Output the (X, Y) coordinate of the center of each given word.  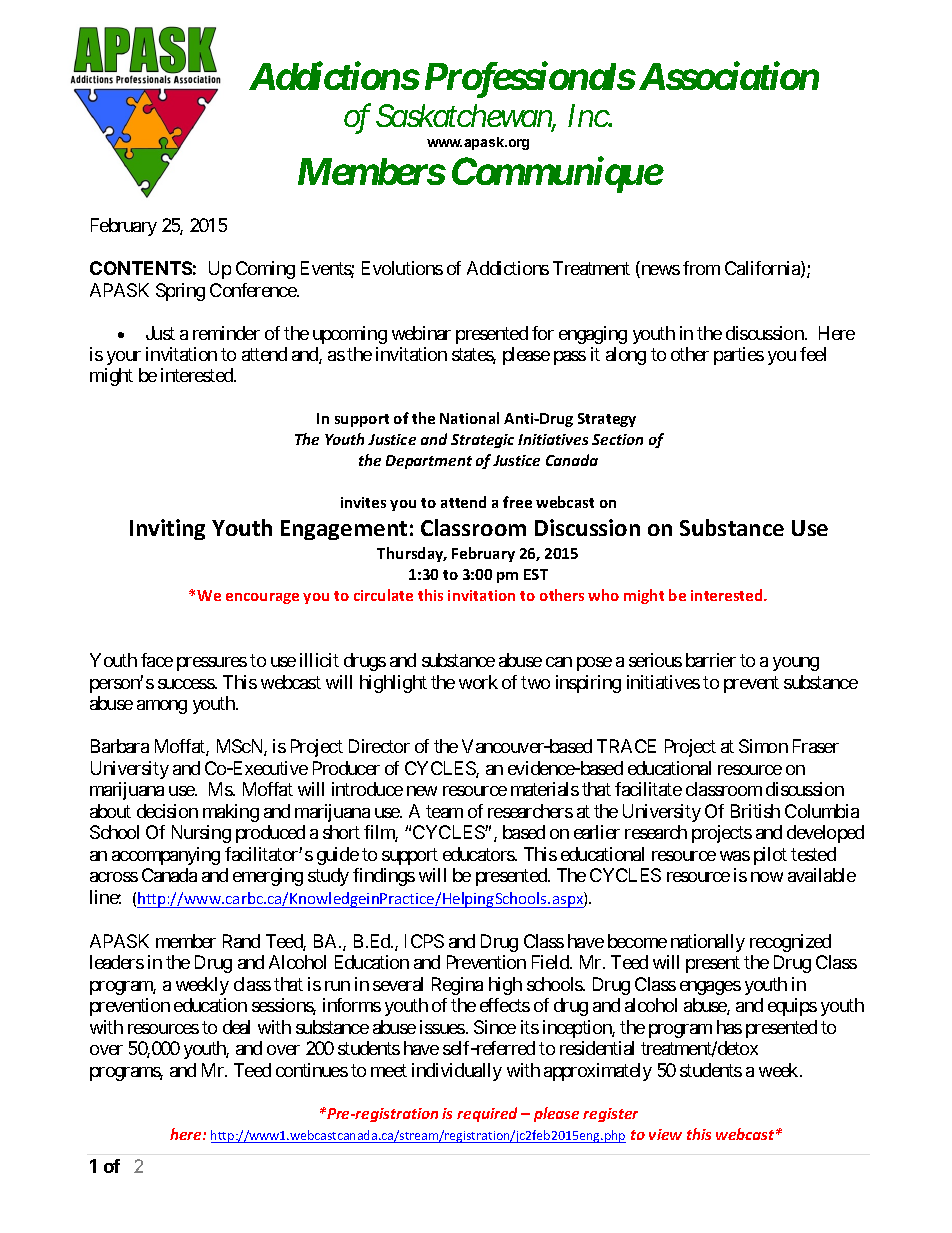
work (478, 682)
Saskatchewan (464, 117)
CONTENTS (141, 268)
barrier (711, 660)
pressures (212, 664)
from (701, 268)
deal (236, 1027)
